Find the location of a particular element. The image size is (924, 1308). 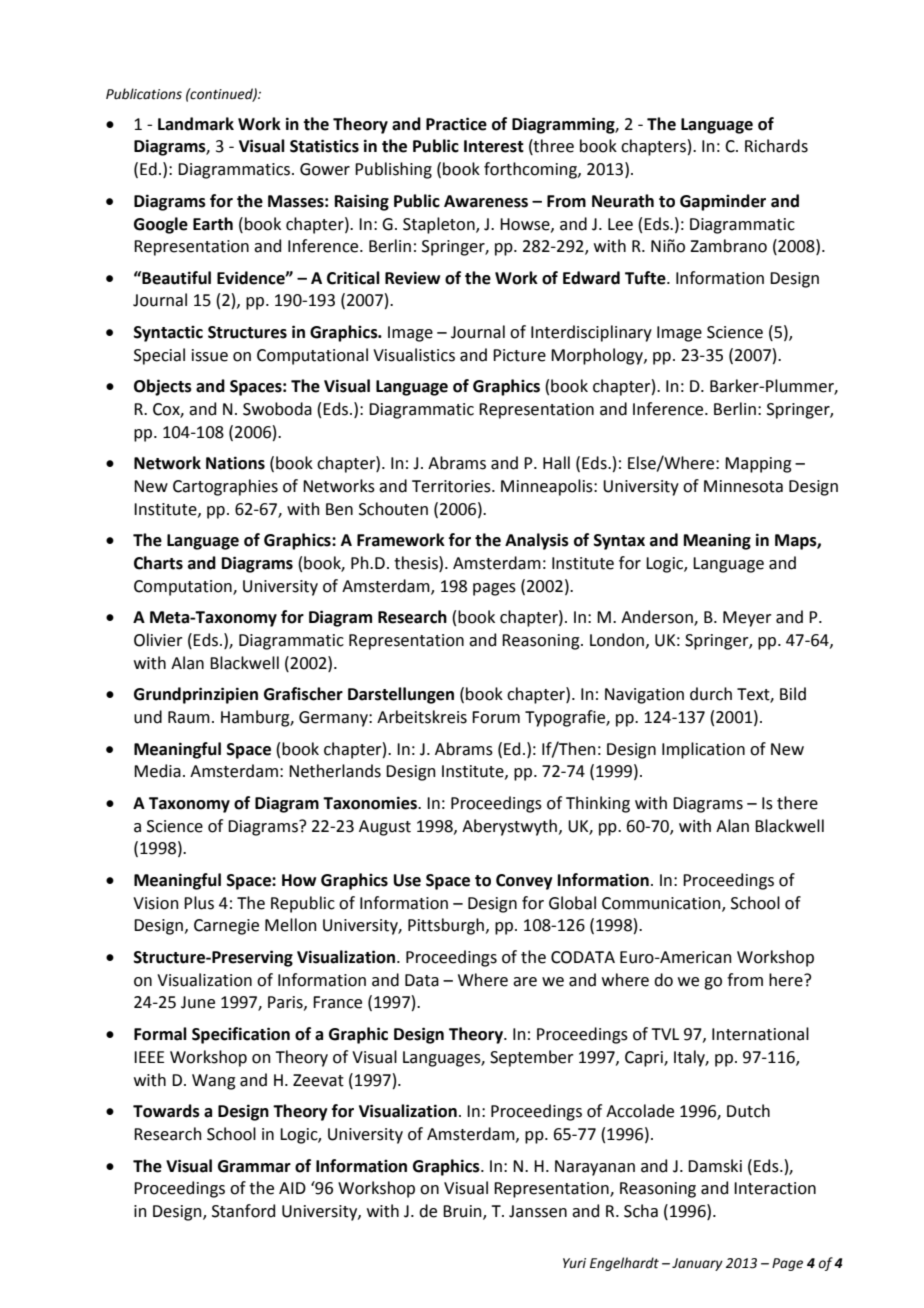

durch is located at coordinates (711, 694).
